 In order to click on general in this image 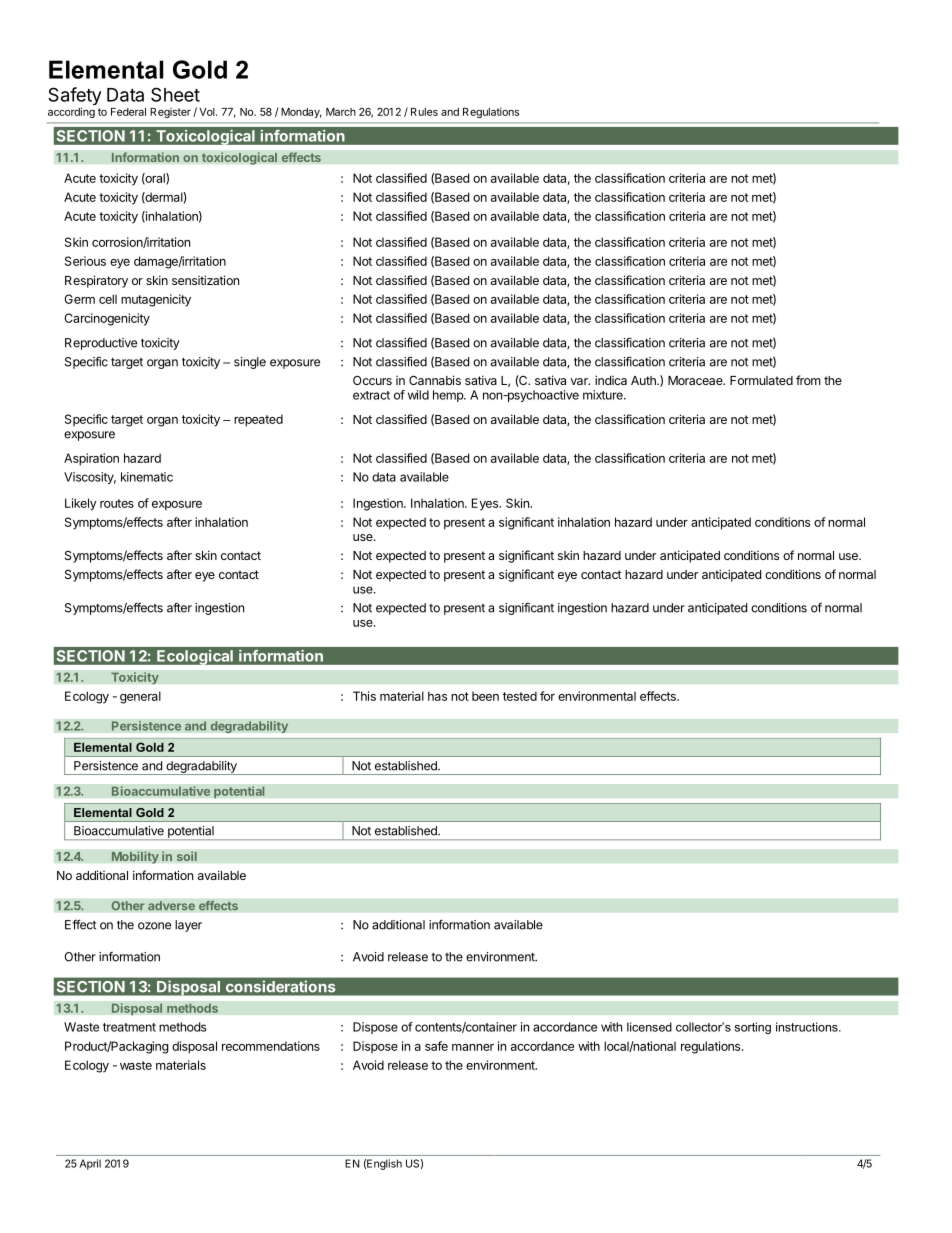, I will do `click(140, 697)`.
